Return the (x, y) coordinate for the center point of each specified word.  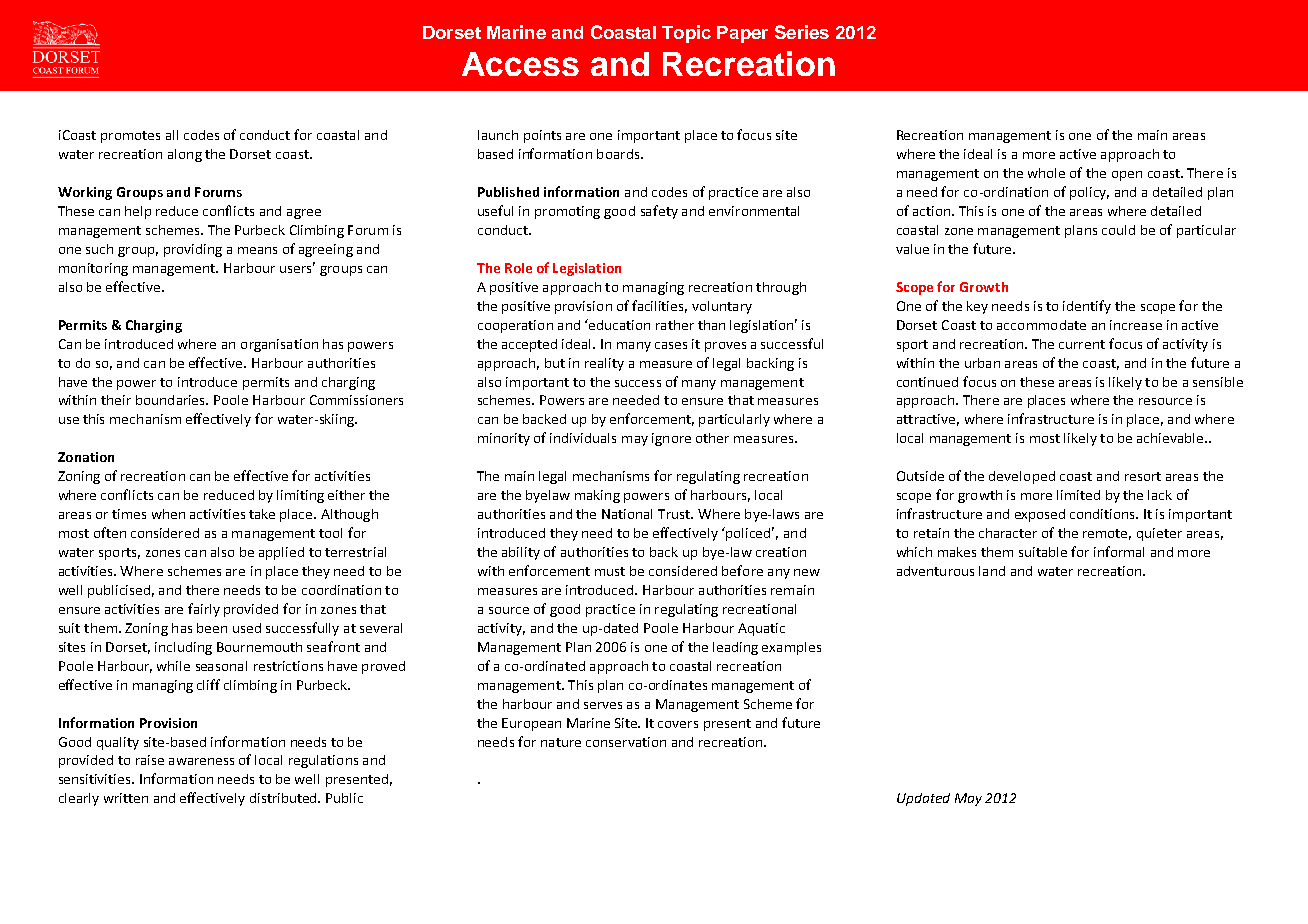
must (610, 571)
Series (802, 32)
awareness (201, 761)
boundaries (172, 400)
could (1118, 230)
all (172, 135)
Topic (686, 34)
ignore (671, 439)
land (992, 571)
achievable (1171, 438)
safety (659, 212)
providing (193, 250)
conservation (626, 742)
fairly (204, 610)
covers (678, 724)
